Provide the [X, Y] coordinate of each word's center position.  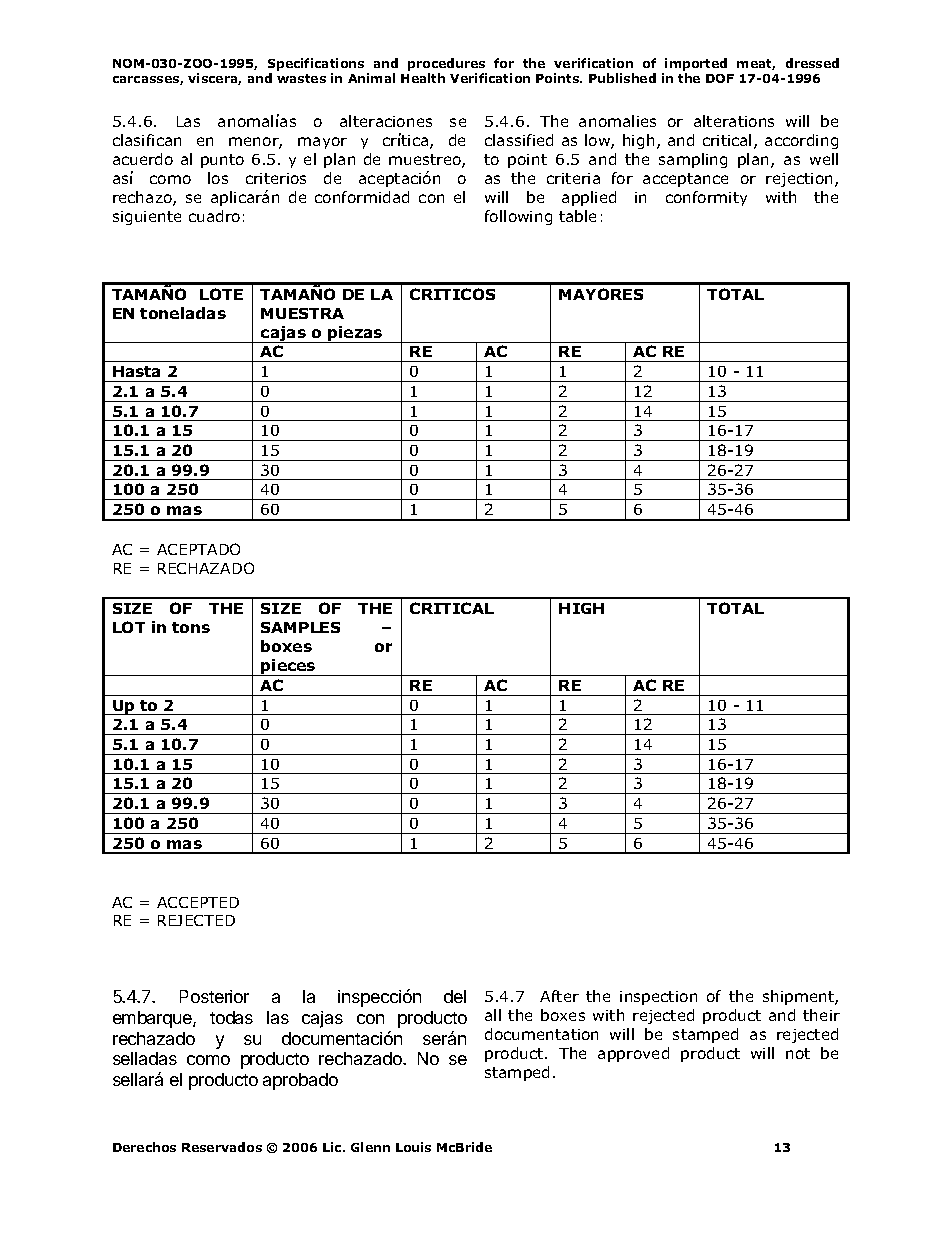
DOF [720, 78]
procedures [447, 66]
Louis [413, 1147]
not [798, 1053]
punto [222, 161]
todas [231, 1017]
